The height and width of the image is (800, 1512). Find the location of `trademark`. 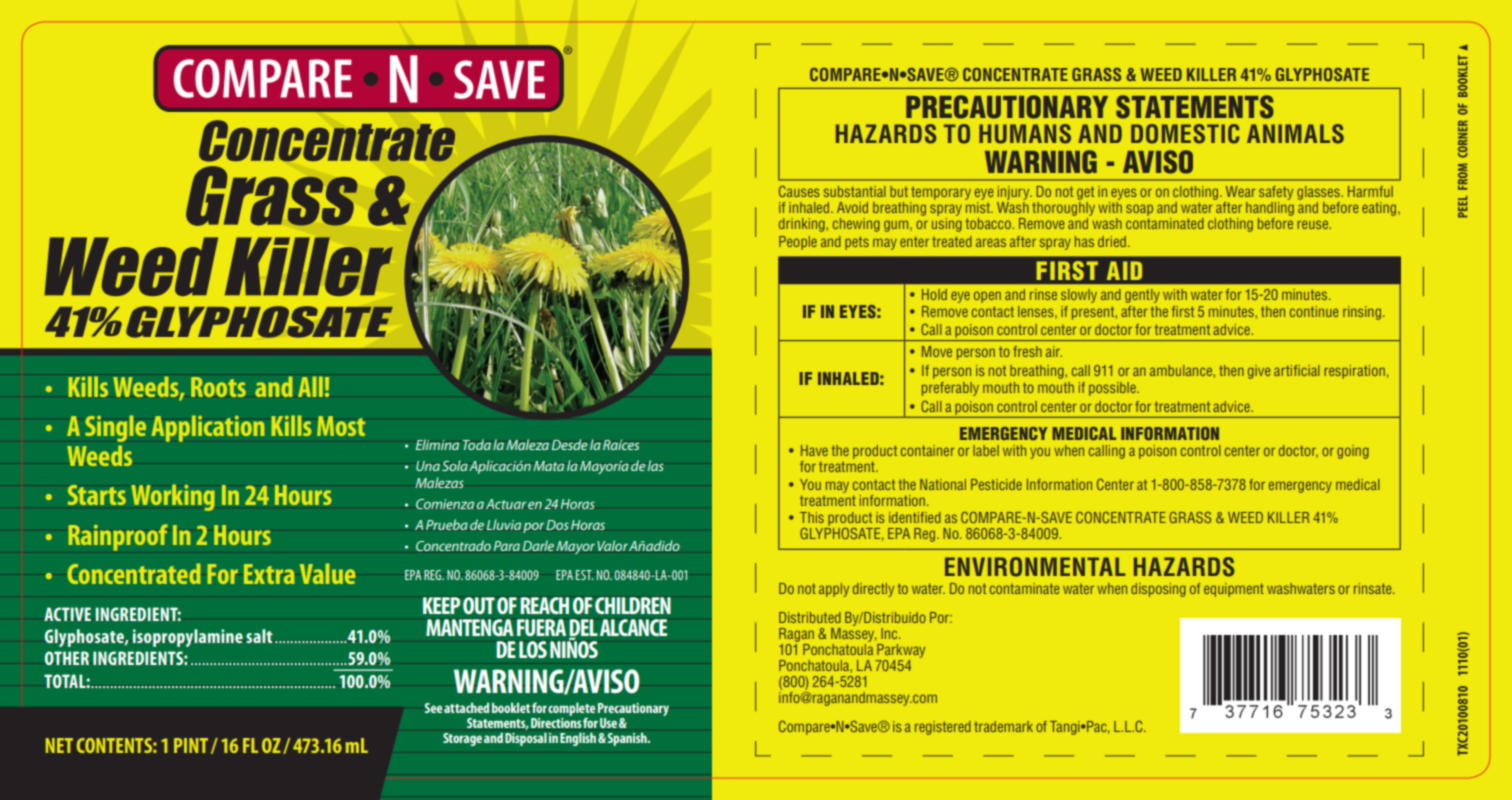

trademark is located at coordinates (1003, 726).
